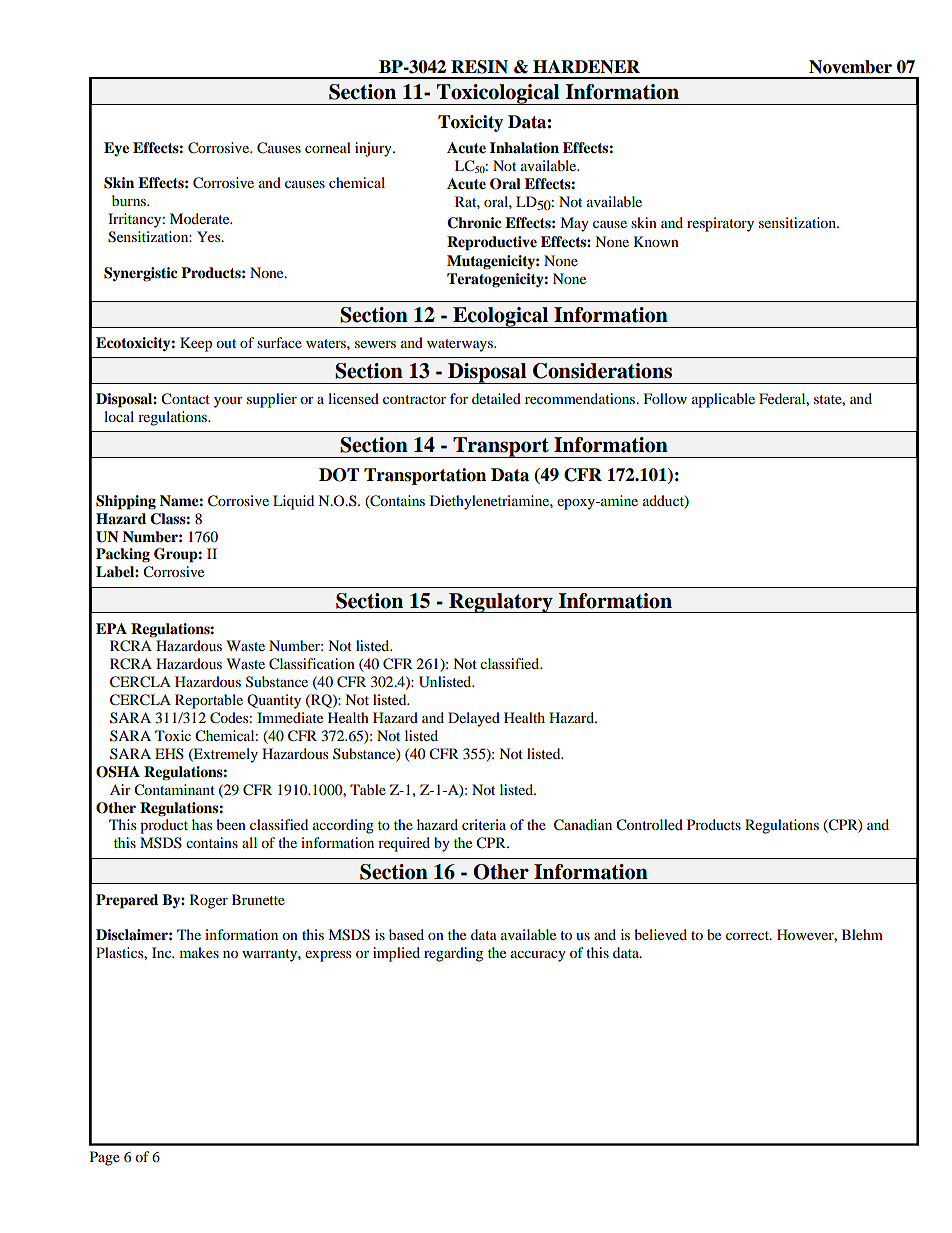 This screenshot has height=1233, width=952. Describe the element at coordinates (105, 1158) in the screenshot. I see `Page` at that location.
